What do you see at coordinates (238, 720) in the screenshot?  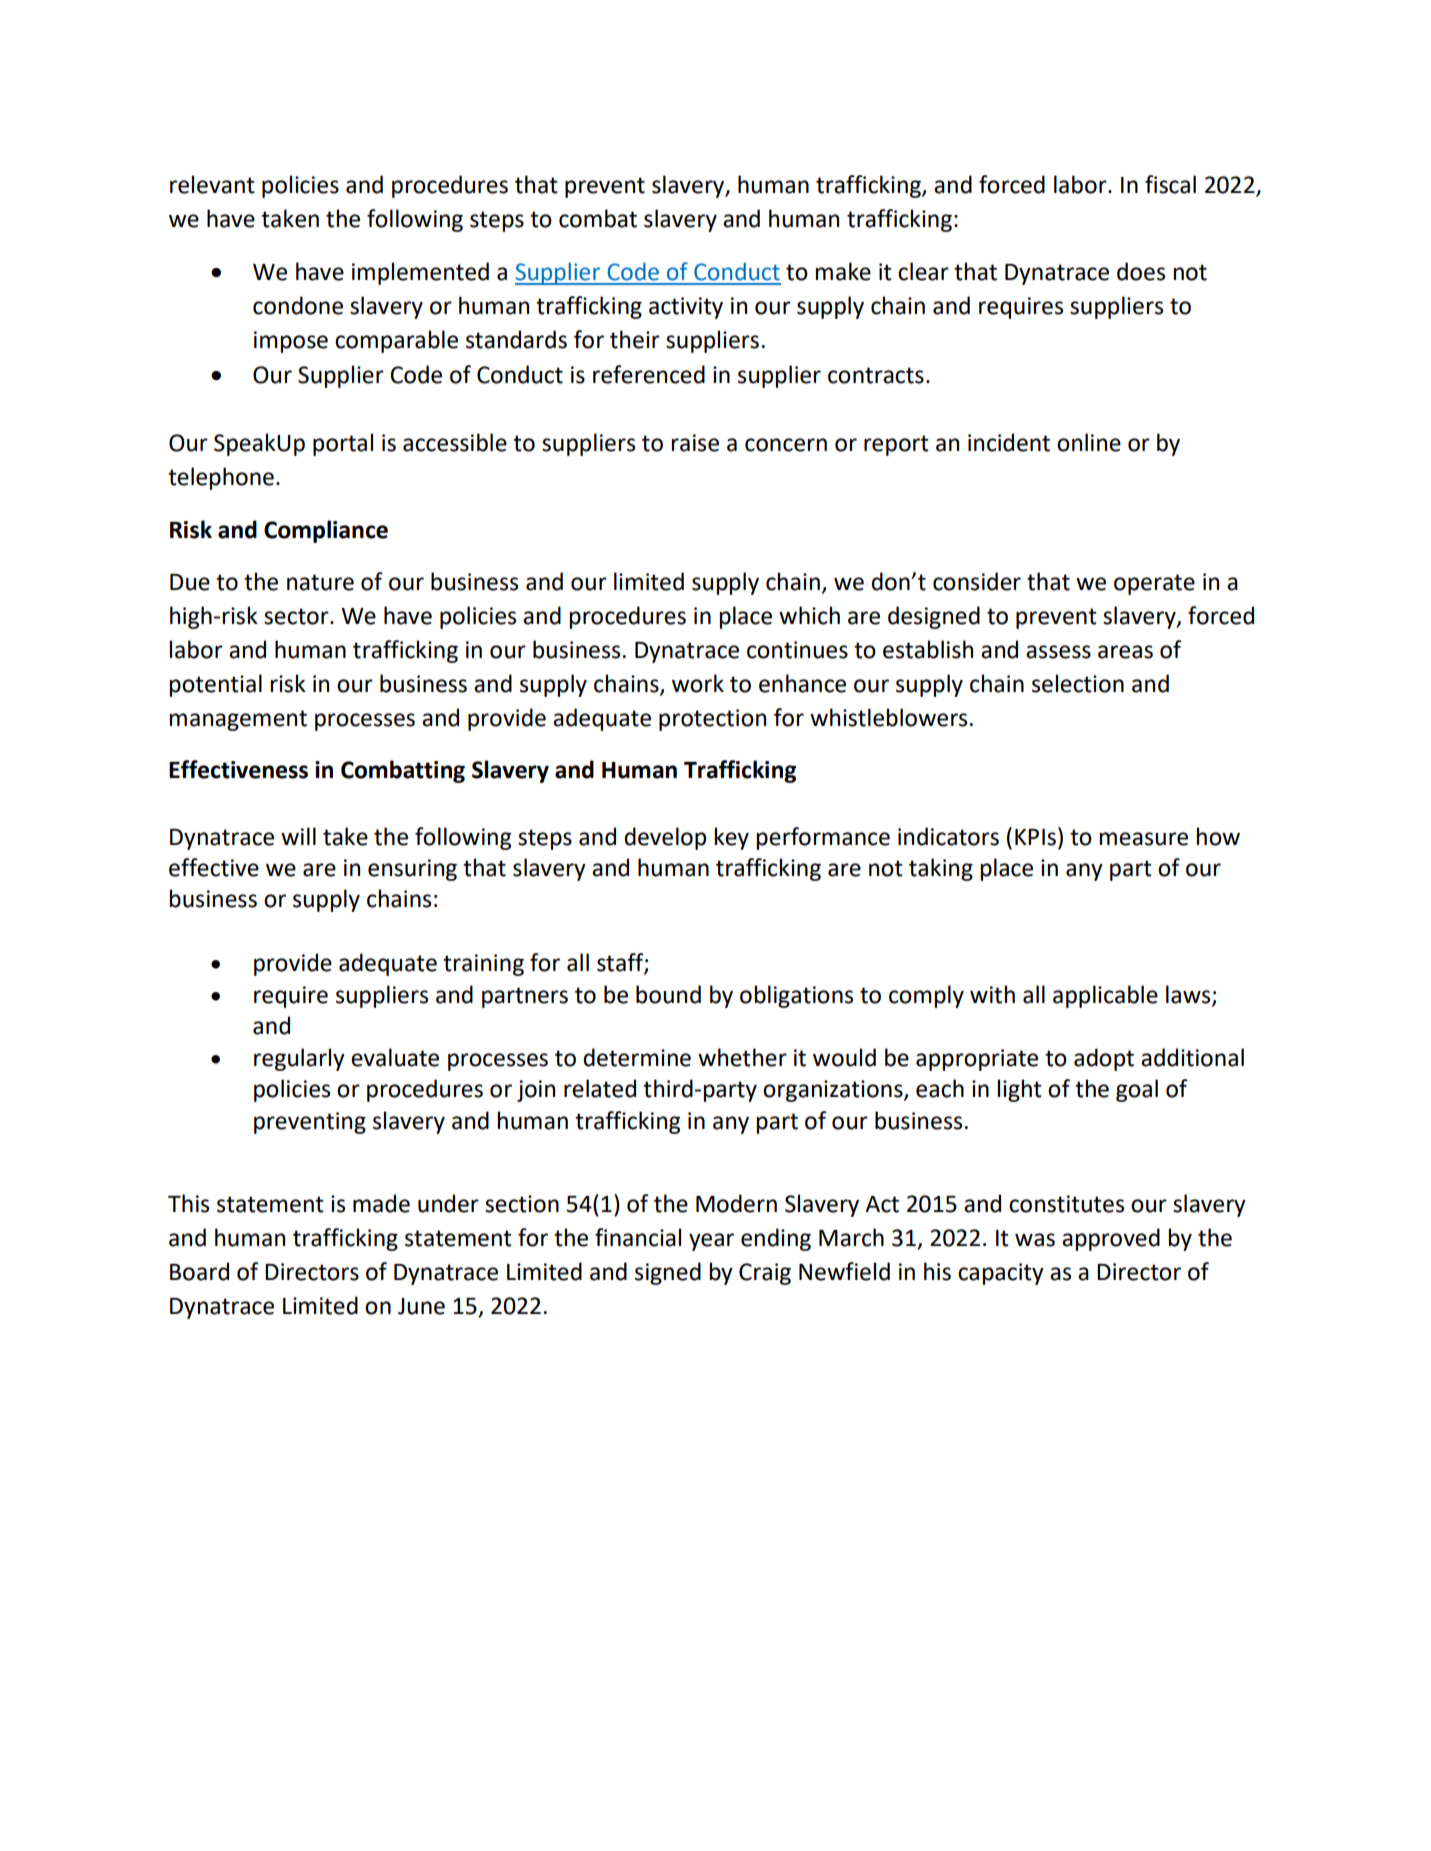 I see `management` at bounding box center [238, 720].
